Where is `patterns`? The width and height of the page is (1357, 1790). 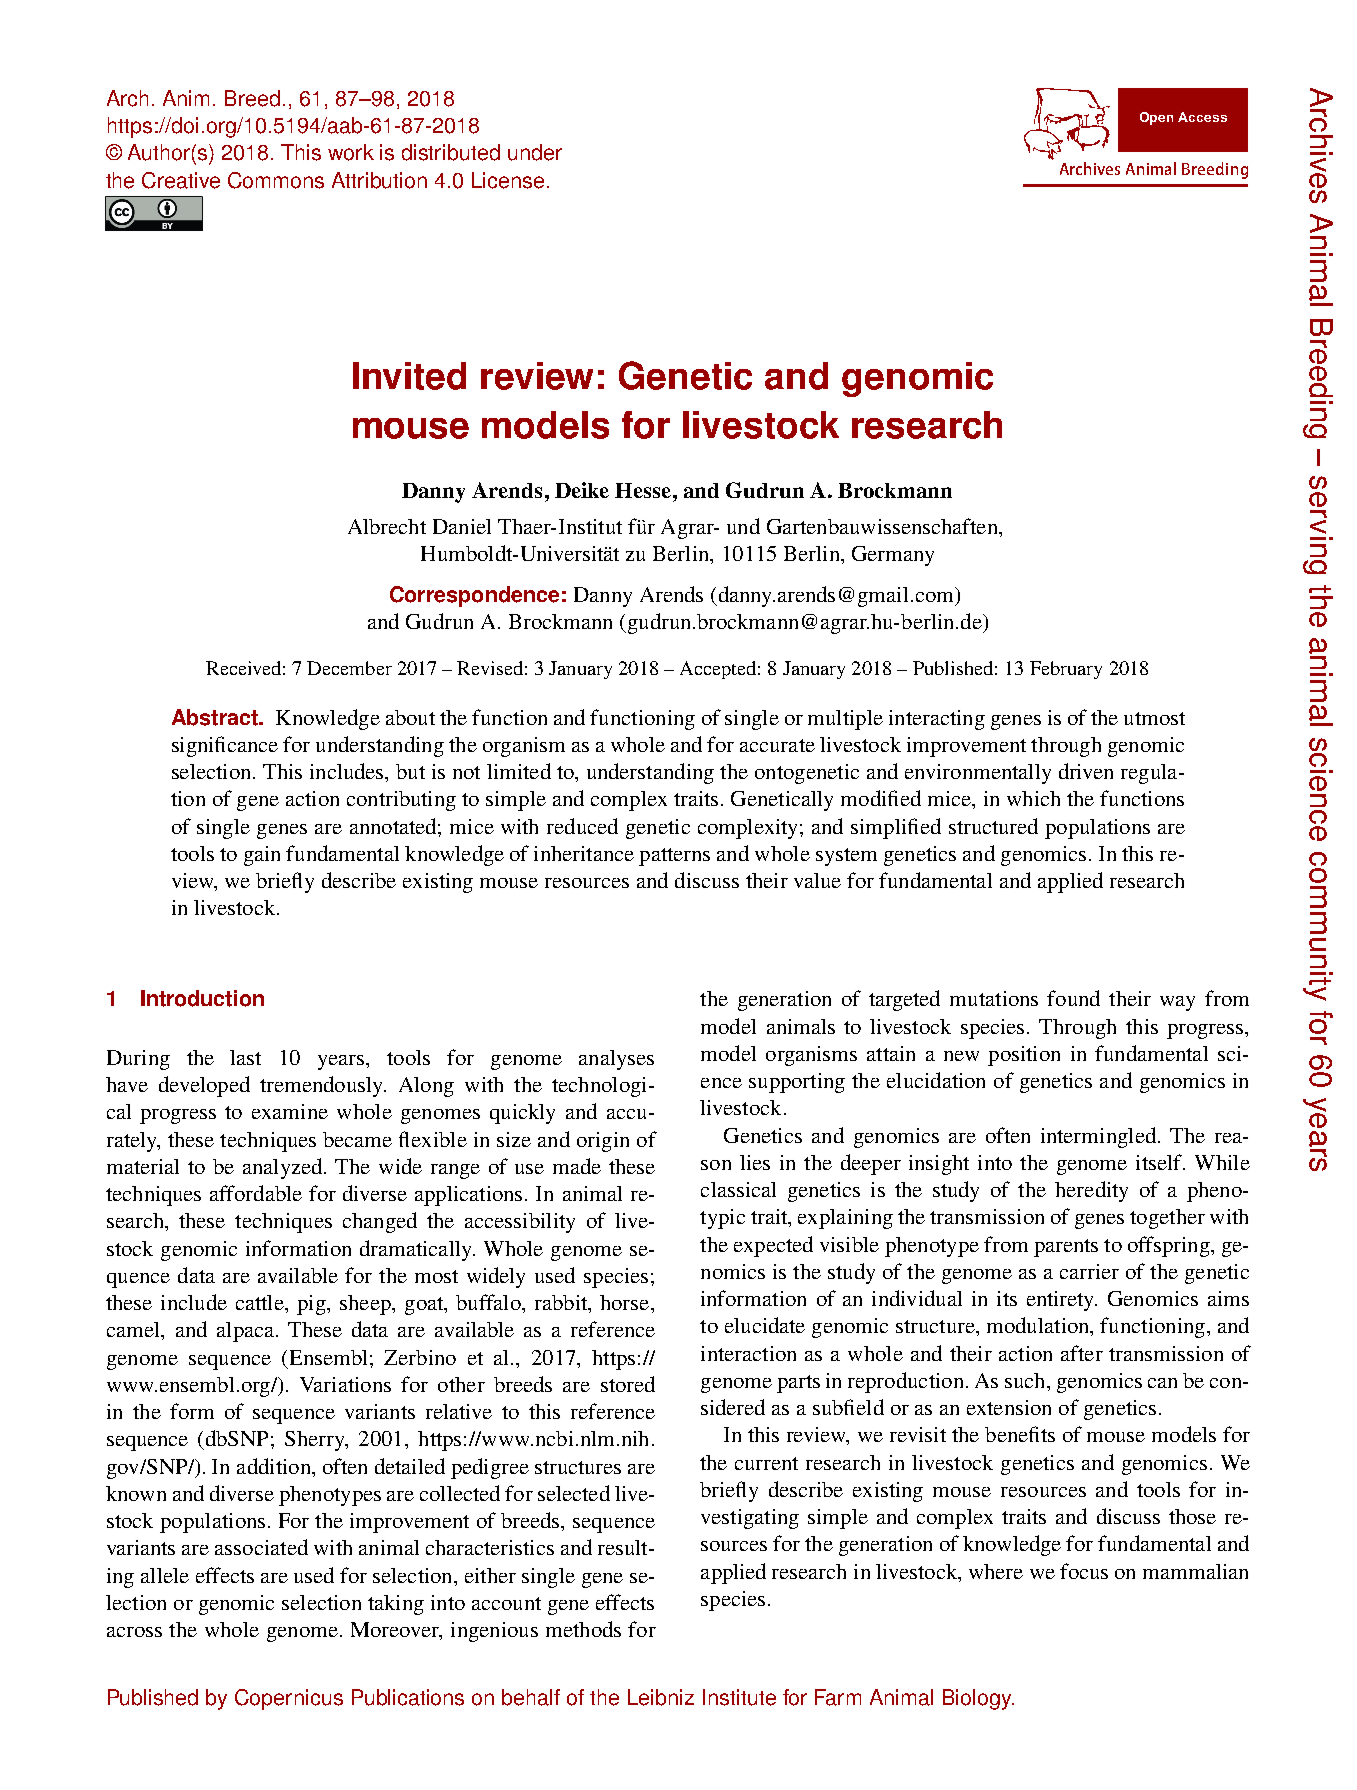 patterns is located at coordinates (674, 857).
